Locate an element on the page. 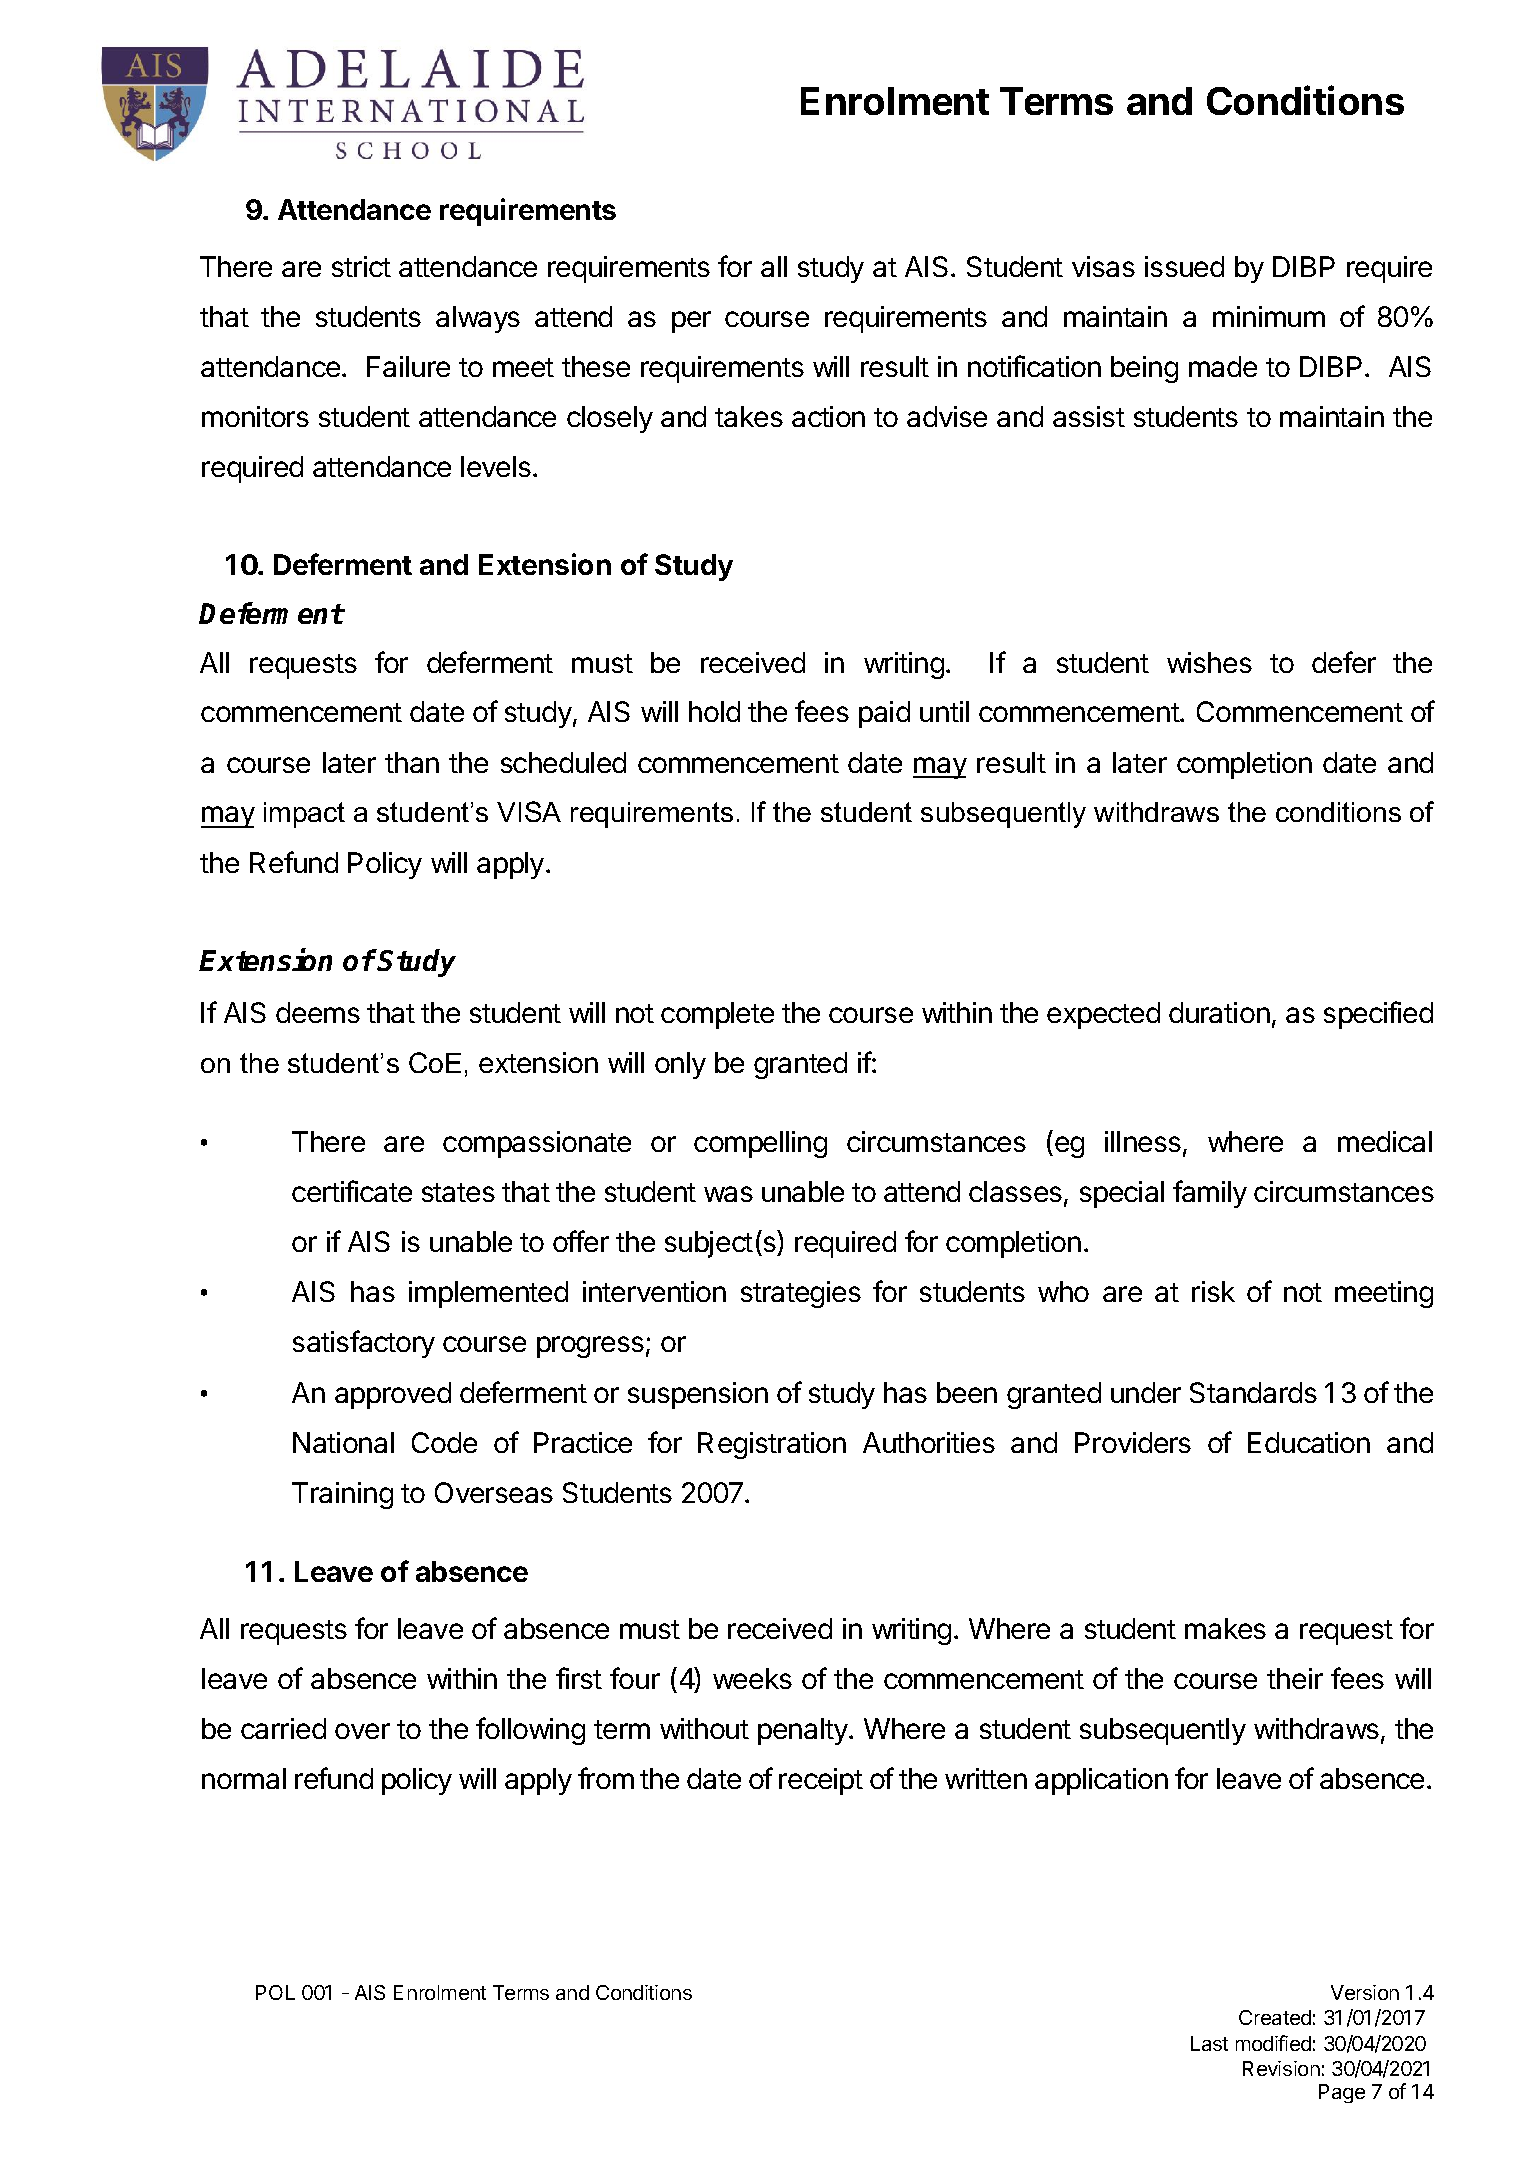 This image has width=1526, height=2159. normal is located at coordinates (244, 1778).
